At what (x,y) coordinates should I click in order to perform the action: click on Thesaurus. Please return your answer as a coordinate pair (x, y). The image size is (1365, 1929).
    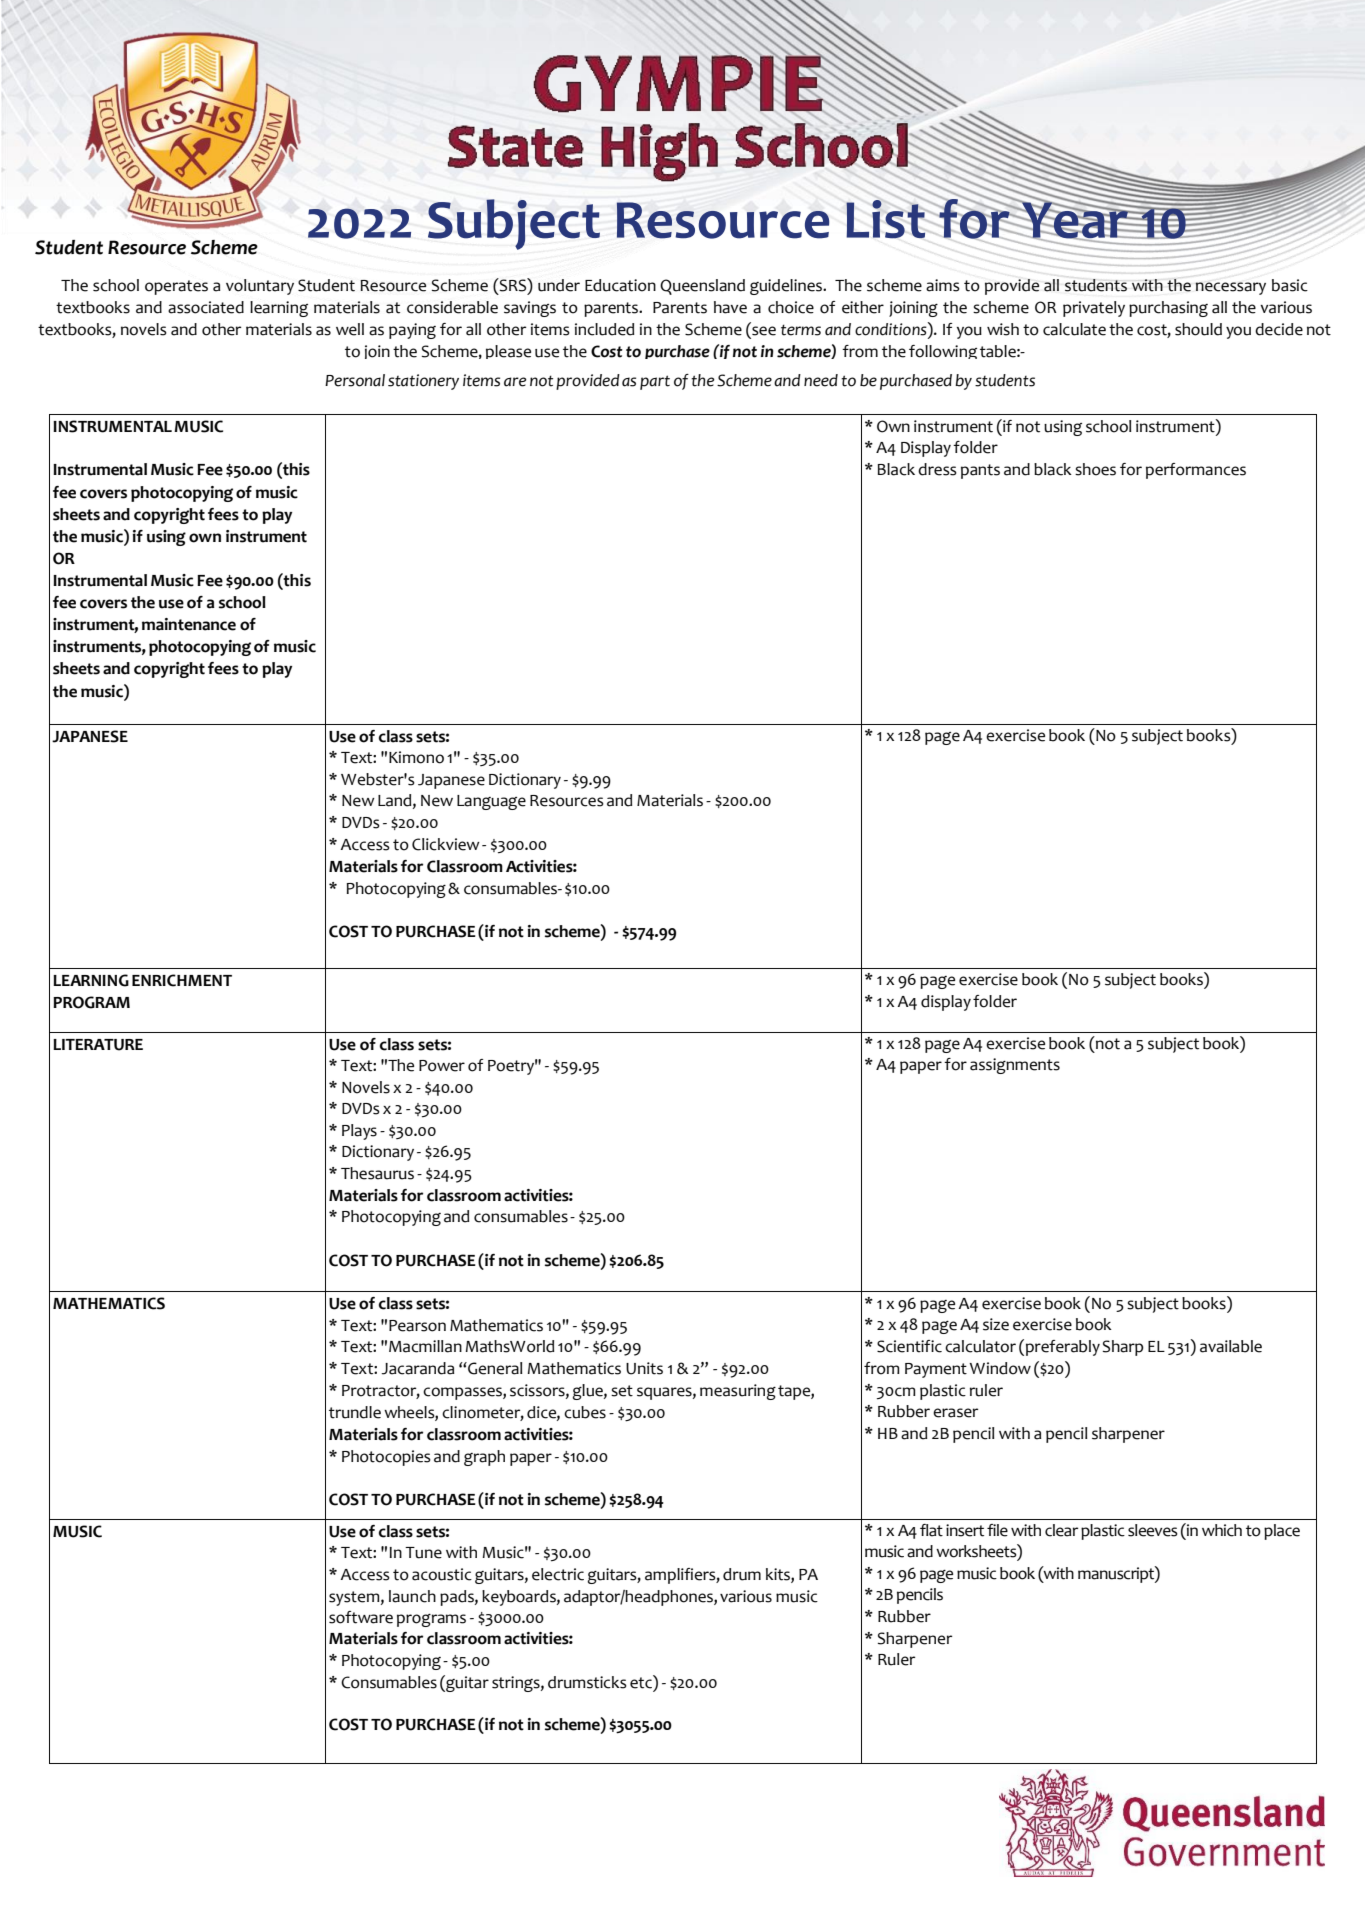
    Looking at the image, I should click on (377, 1173).
